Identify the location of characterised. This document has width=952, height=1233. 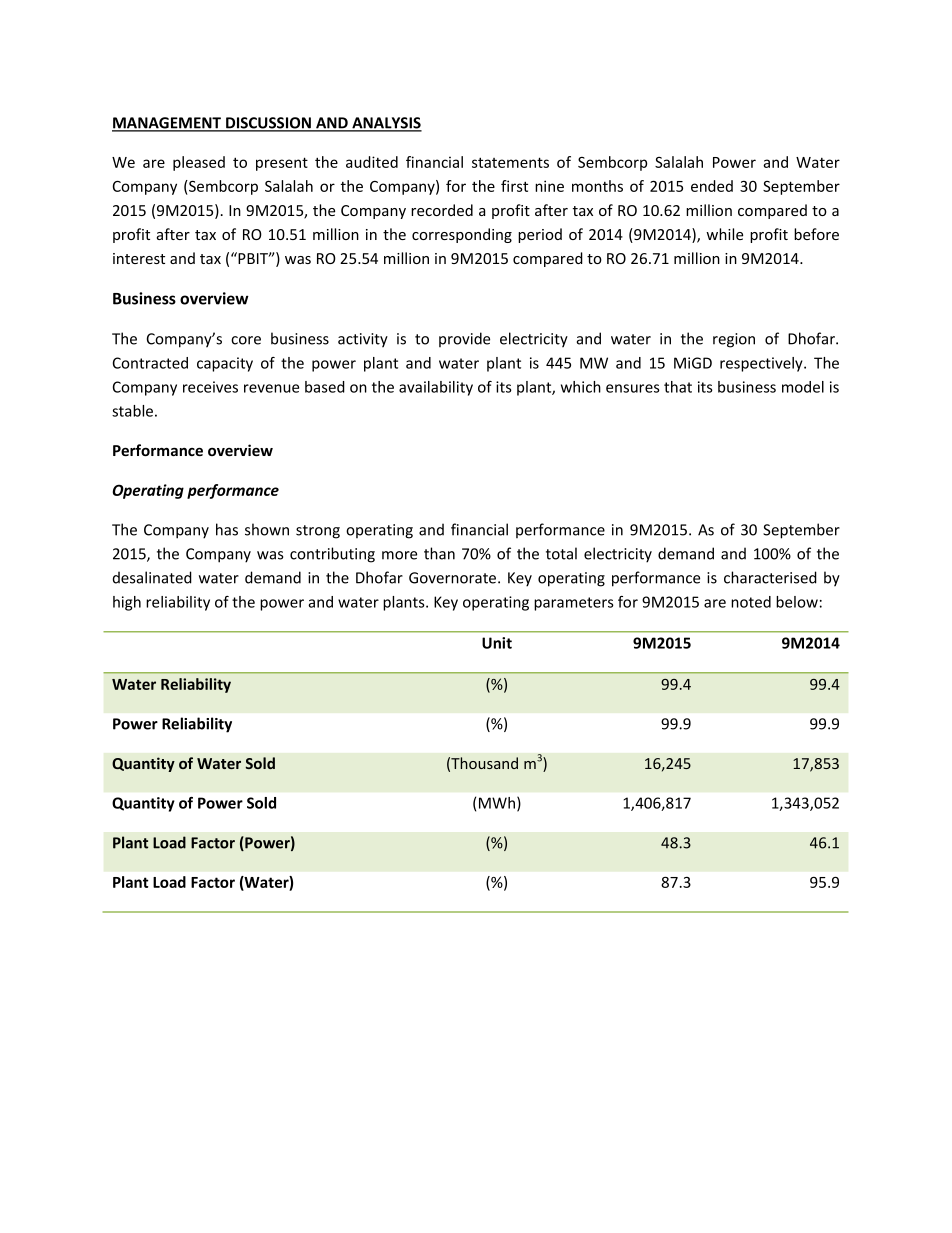
(770, 577).
